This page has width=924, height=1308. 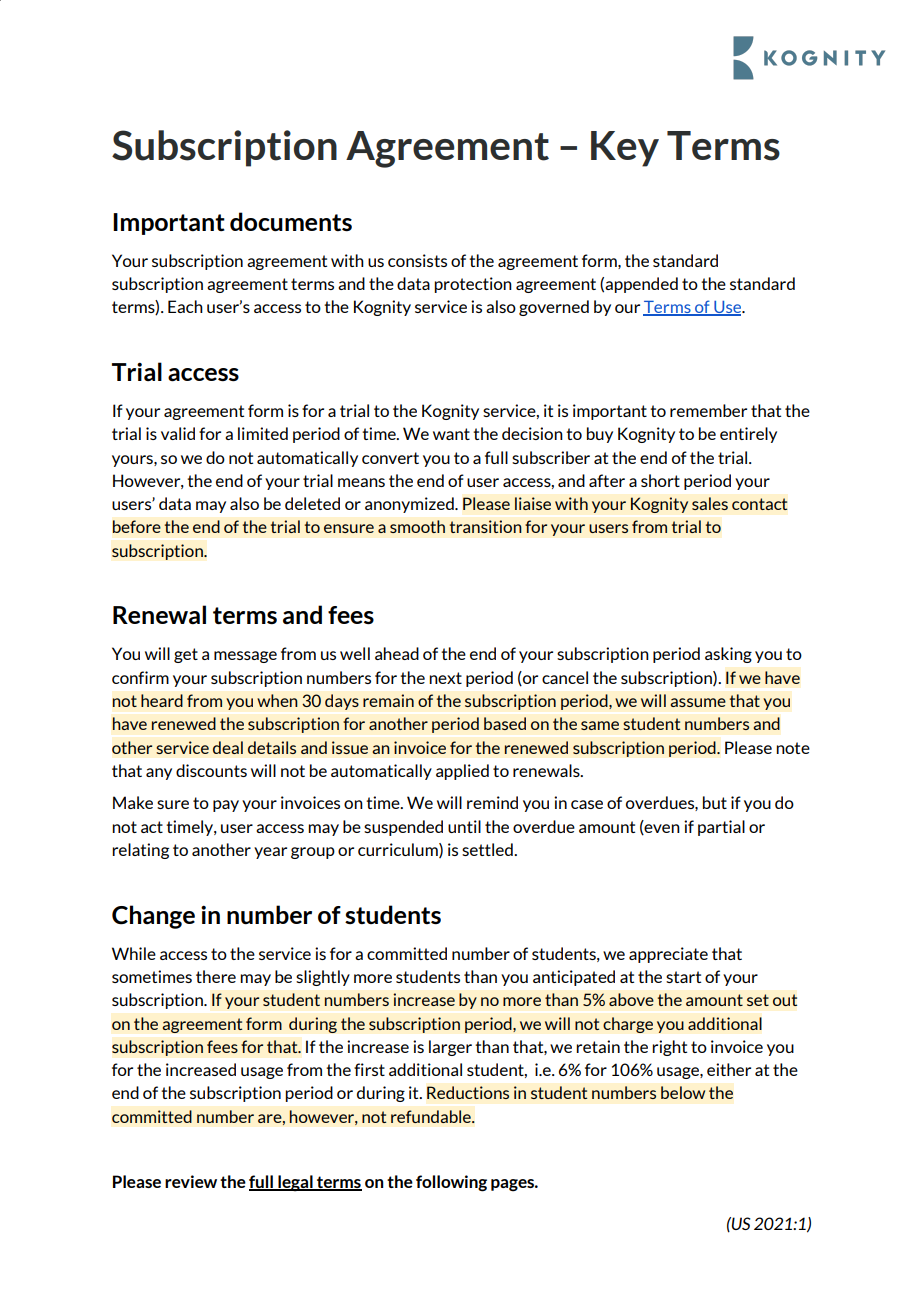 What do you see at coordinates (625, 149) in the page?
I see `Key` at bounding box center [625, 149].
